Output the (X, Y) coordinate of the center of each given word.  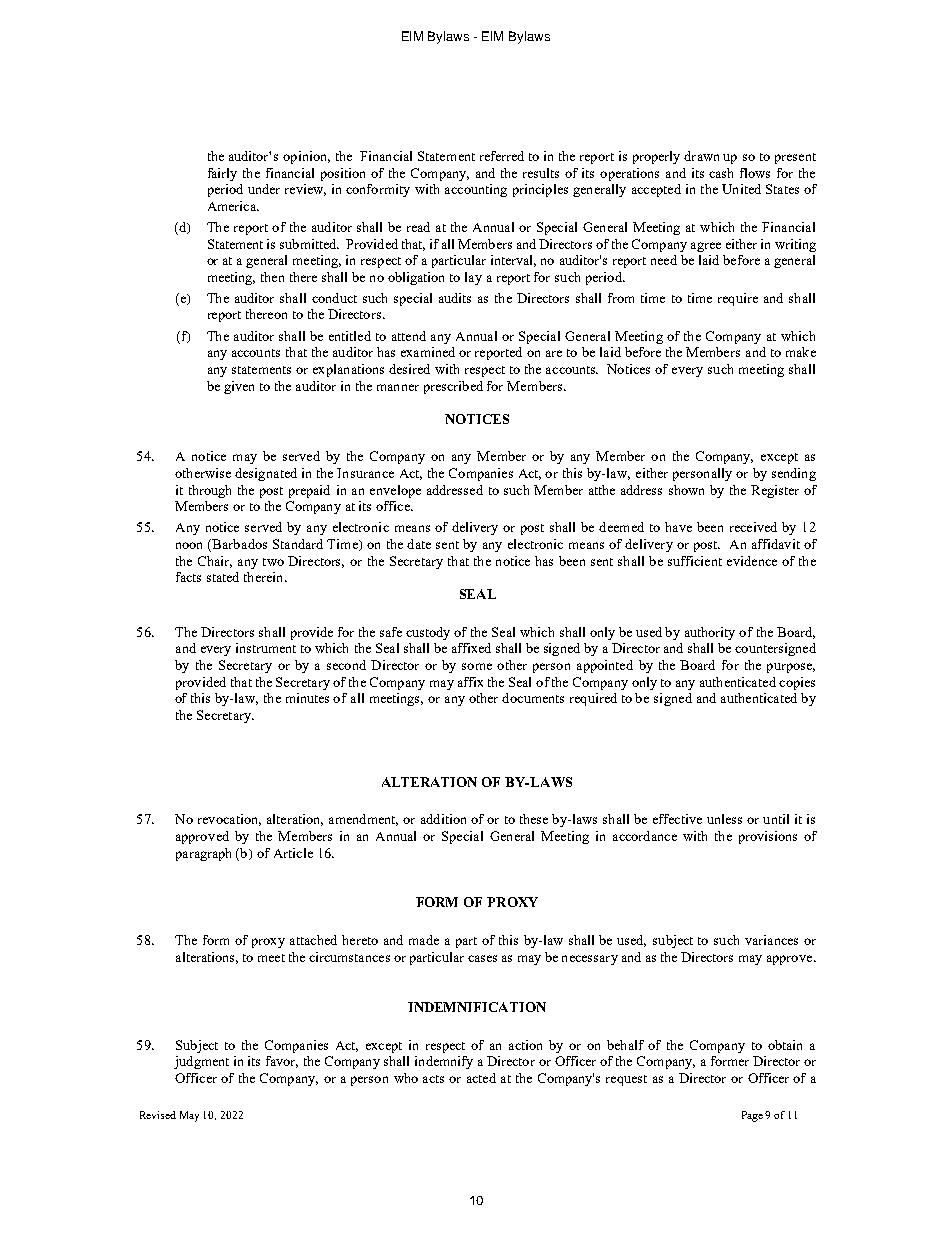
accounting (476, 190)
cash (721, 173)
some (477, 666)
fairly (222, 174)
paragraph (203, 854)
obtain (785, 1045)
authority (710, 633)
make (801, 352)
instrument (266, 648)
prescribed (453, 387)
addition (443, 819)
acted (481, 1078)
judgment (201, 1062)
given (239, 387)
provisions (768, 837)
